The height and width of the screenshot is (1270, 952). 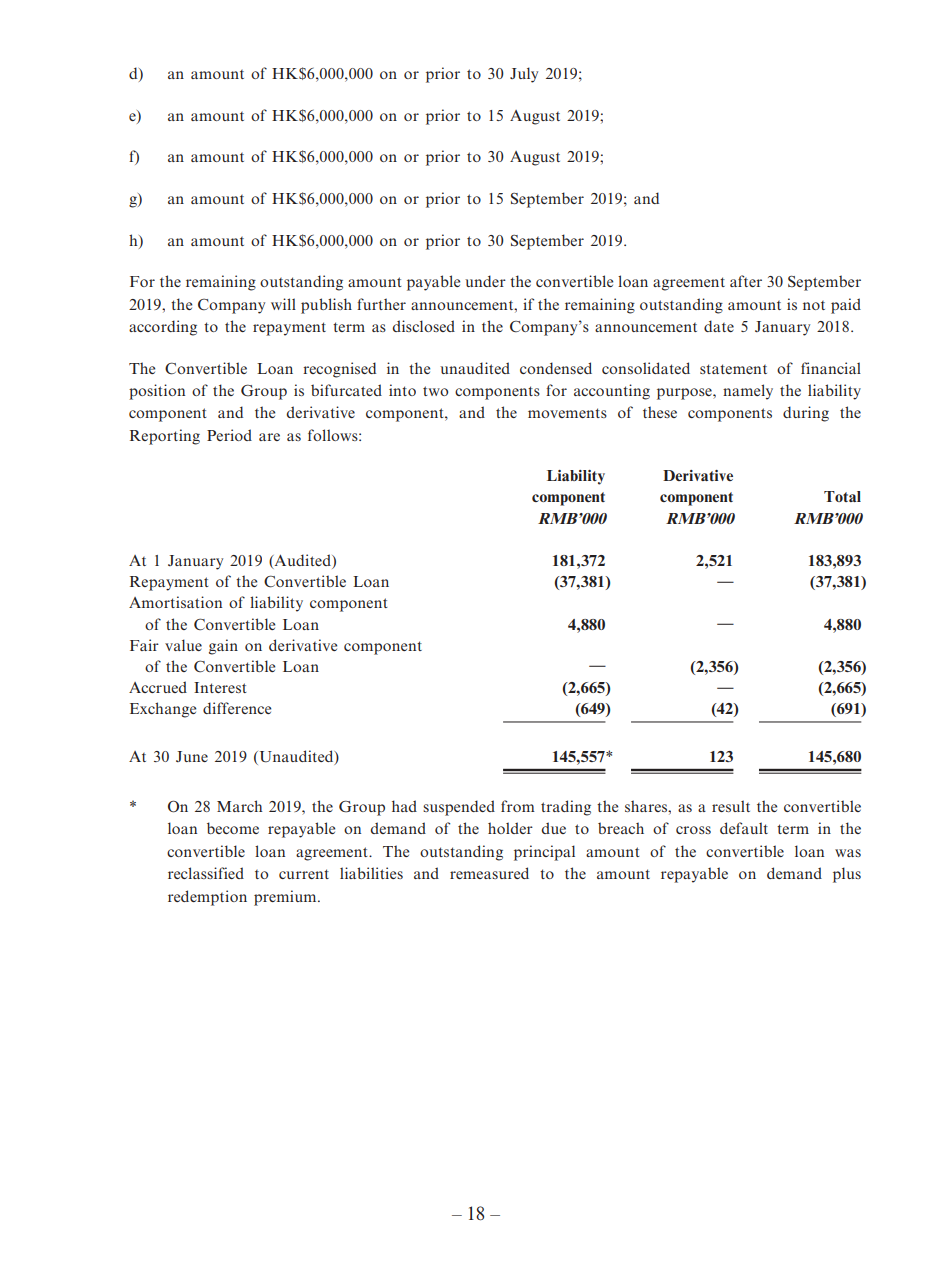 I want to click on reclassified, so click(x=206, y=873).
